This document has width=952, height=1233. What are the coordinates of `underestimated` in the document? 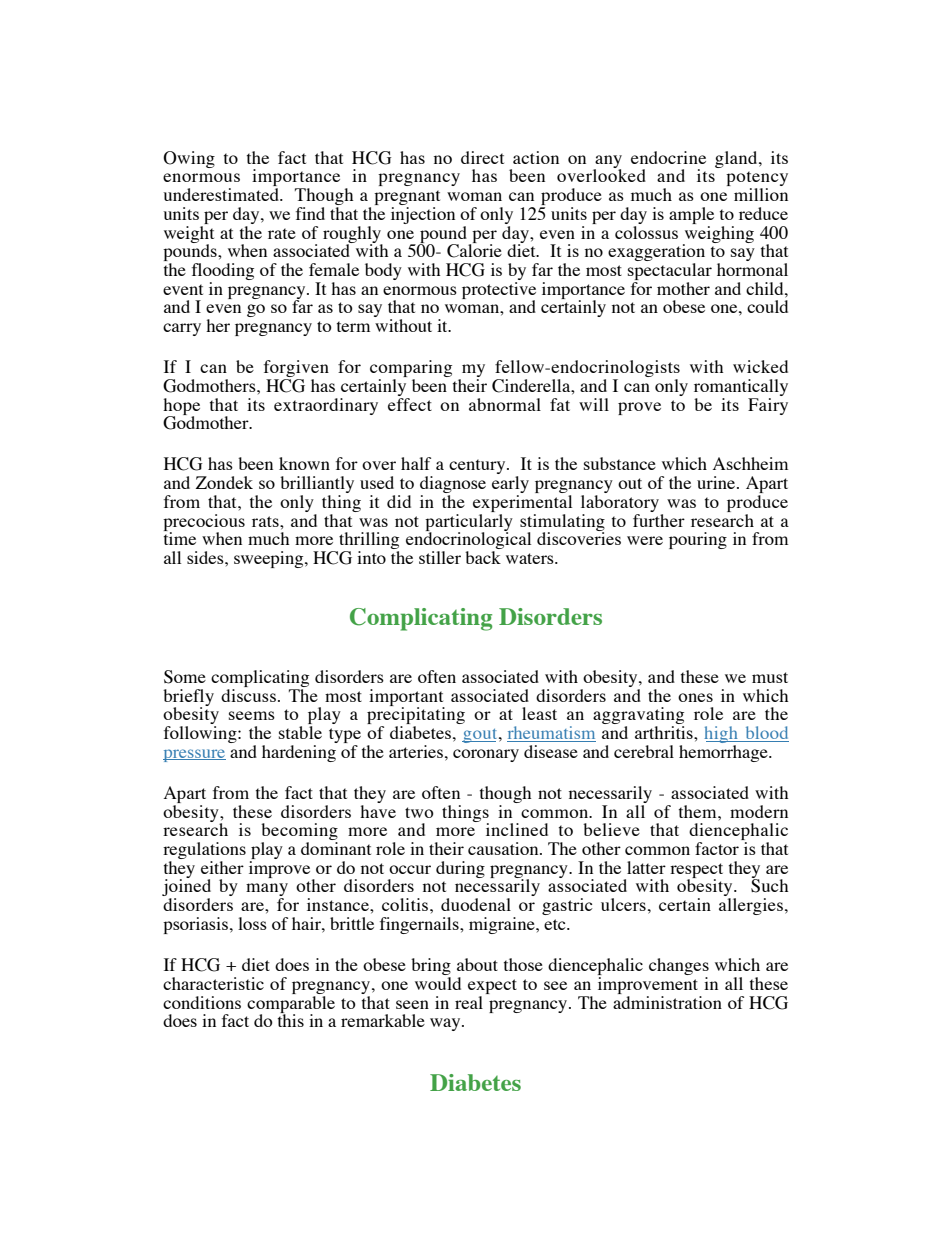 It's located at (222, 194).
